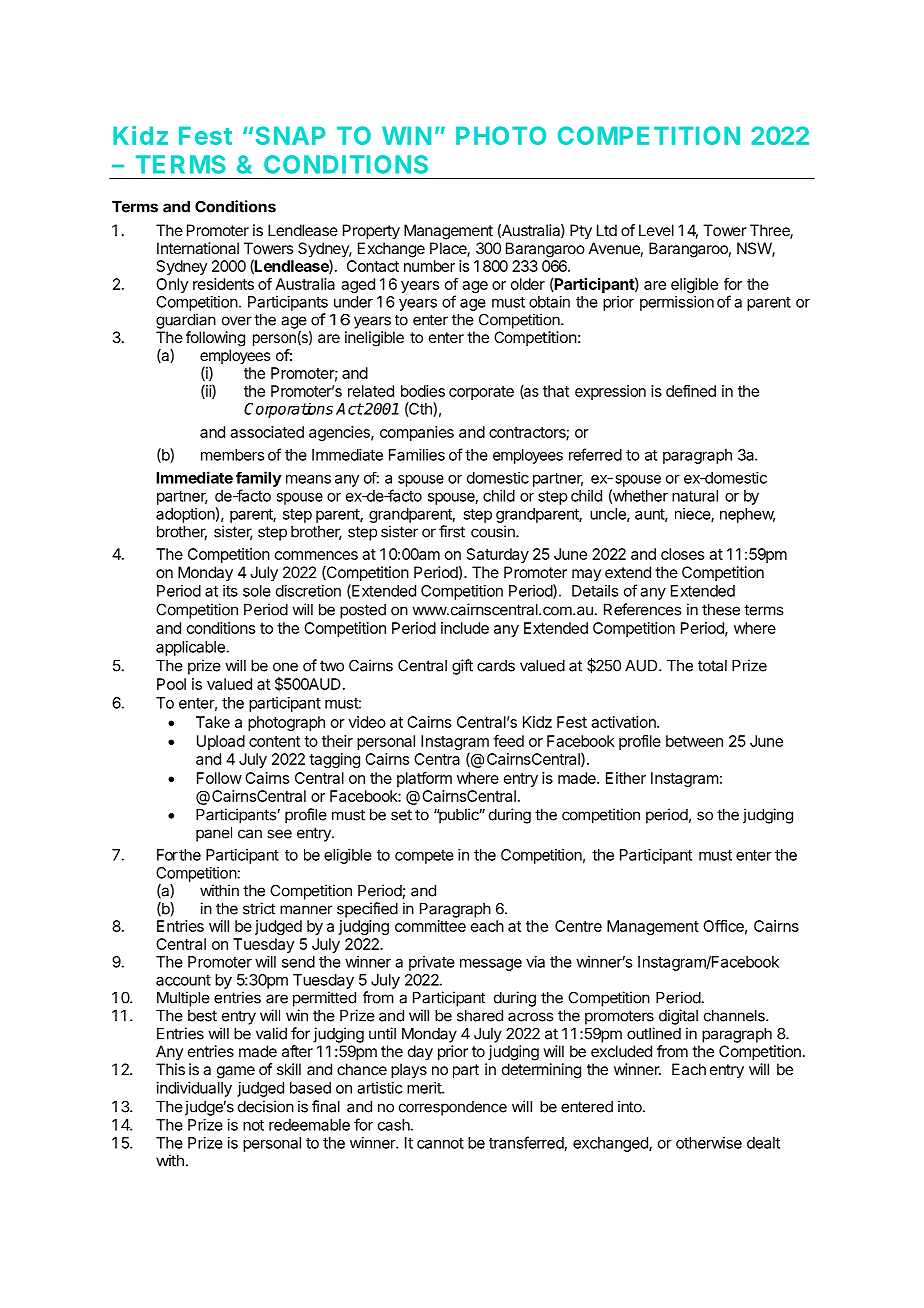 This document has height=1308, width=924. Describe the element at coordinates (695, 496) in the document. I see `natural` at that location.
